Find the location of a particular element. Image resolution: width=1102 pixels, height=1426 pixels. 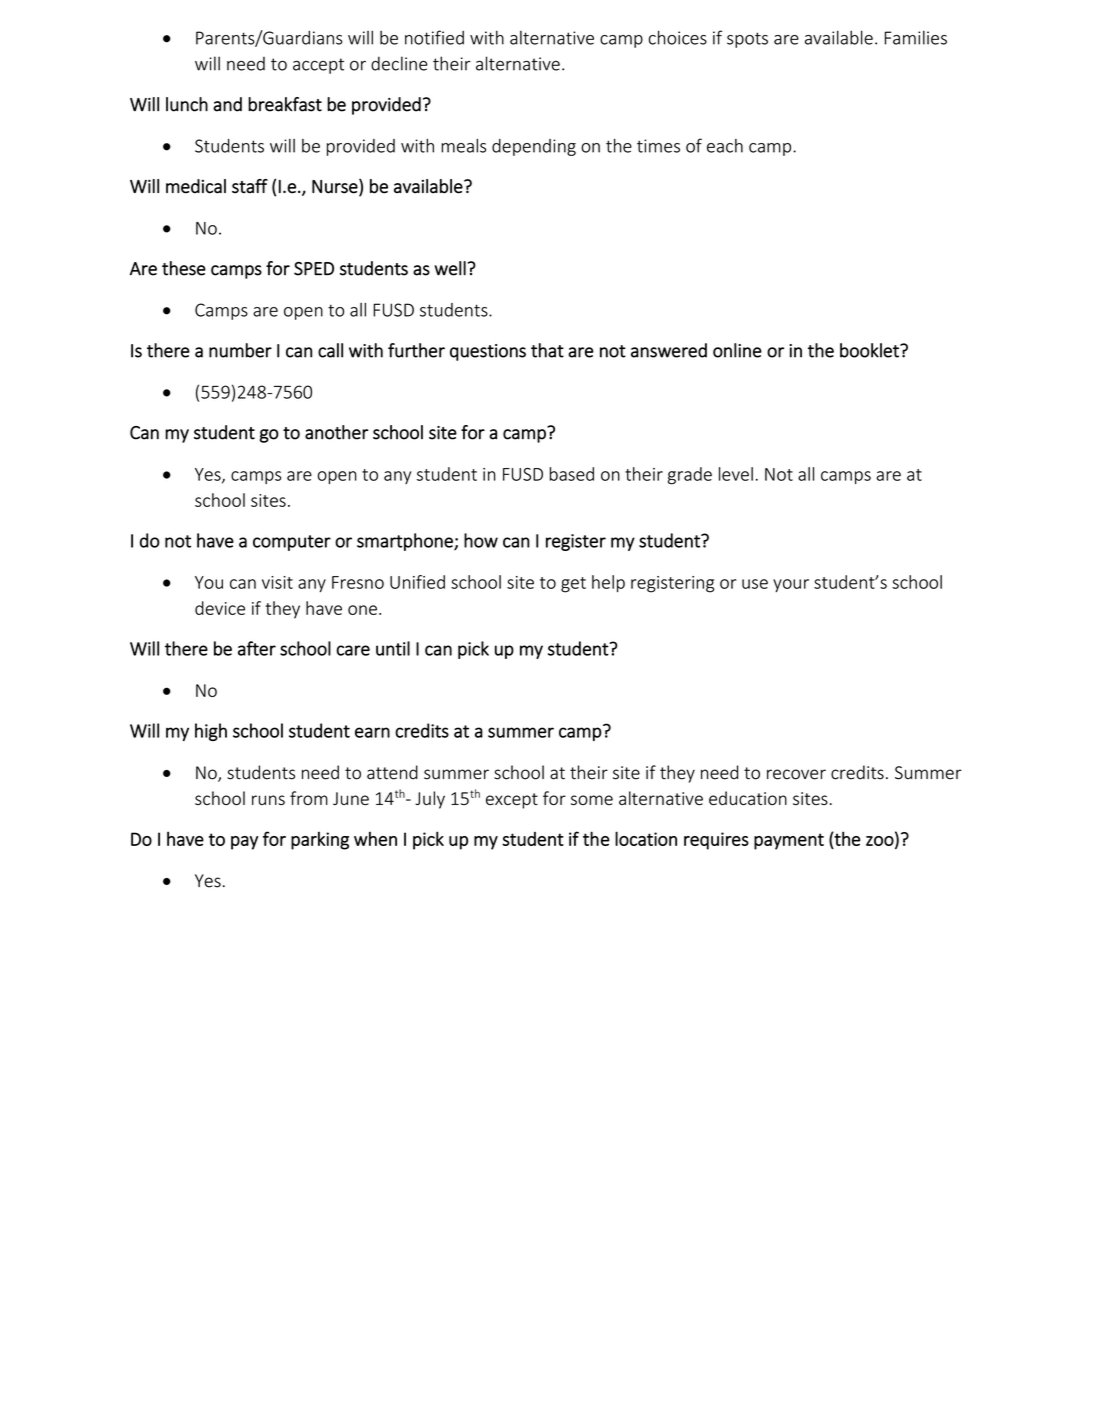

runs is located at coordinates (268, 800).
